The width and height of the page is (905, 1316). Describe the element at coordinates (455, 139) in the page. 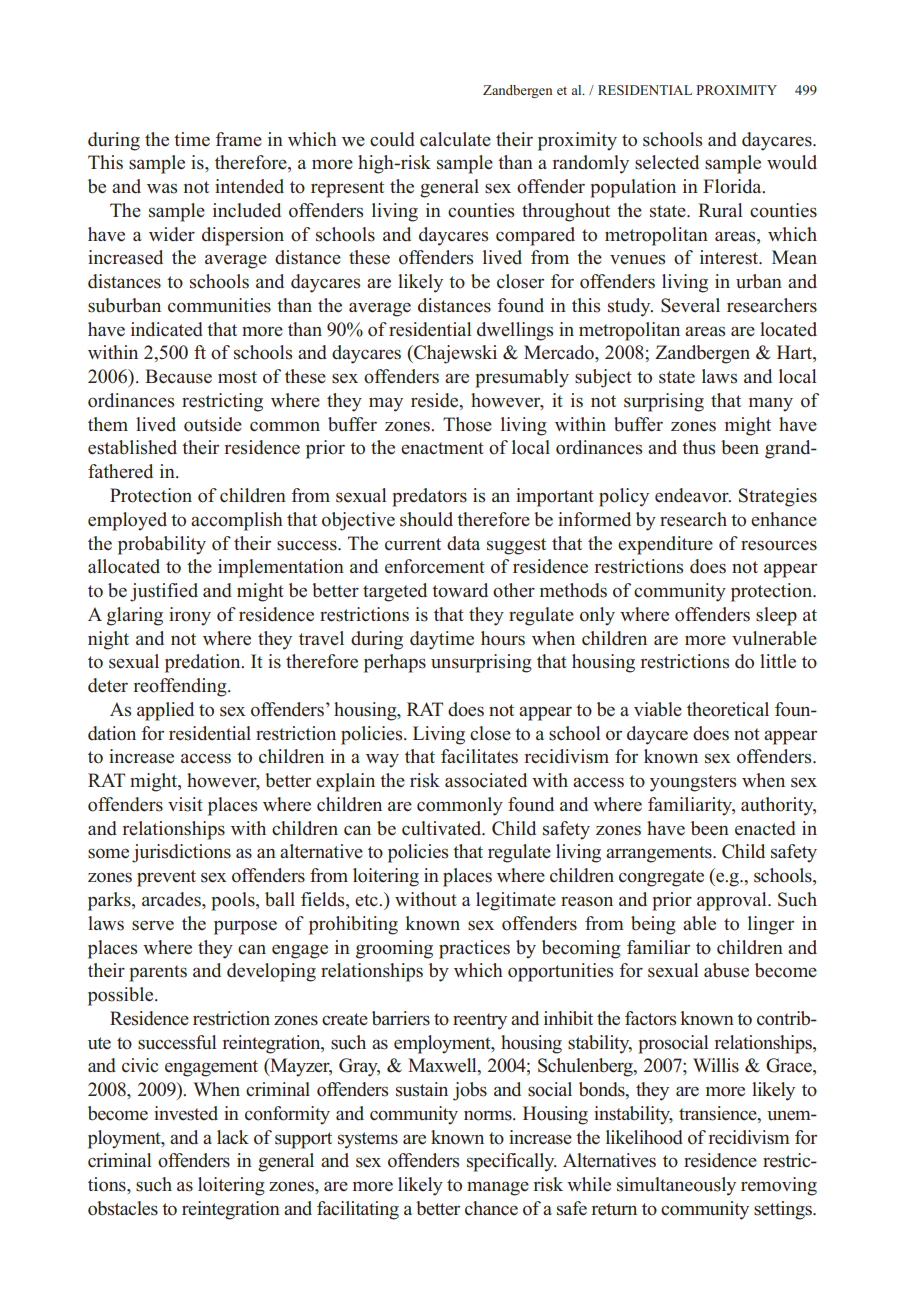

I see `calculate` at that location.
